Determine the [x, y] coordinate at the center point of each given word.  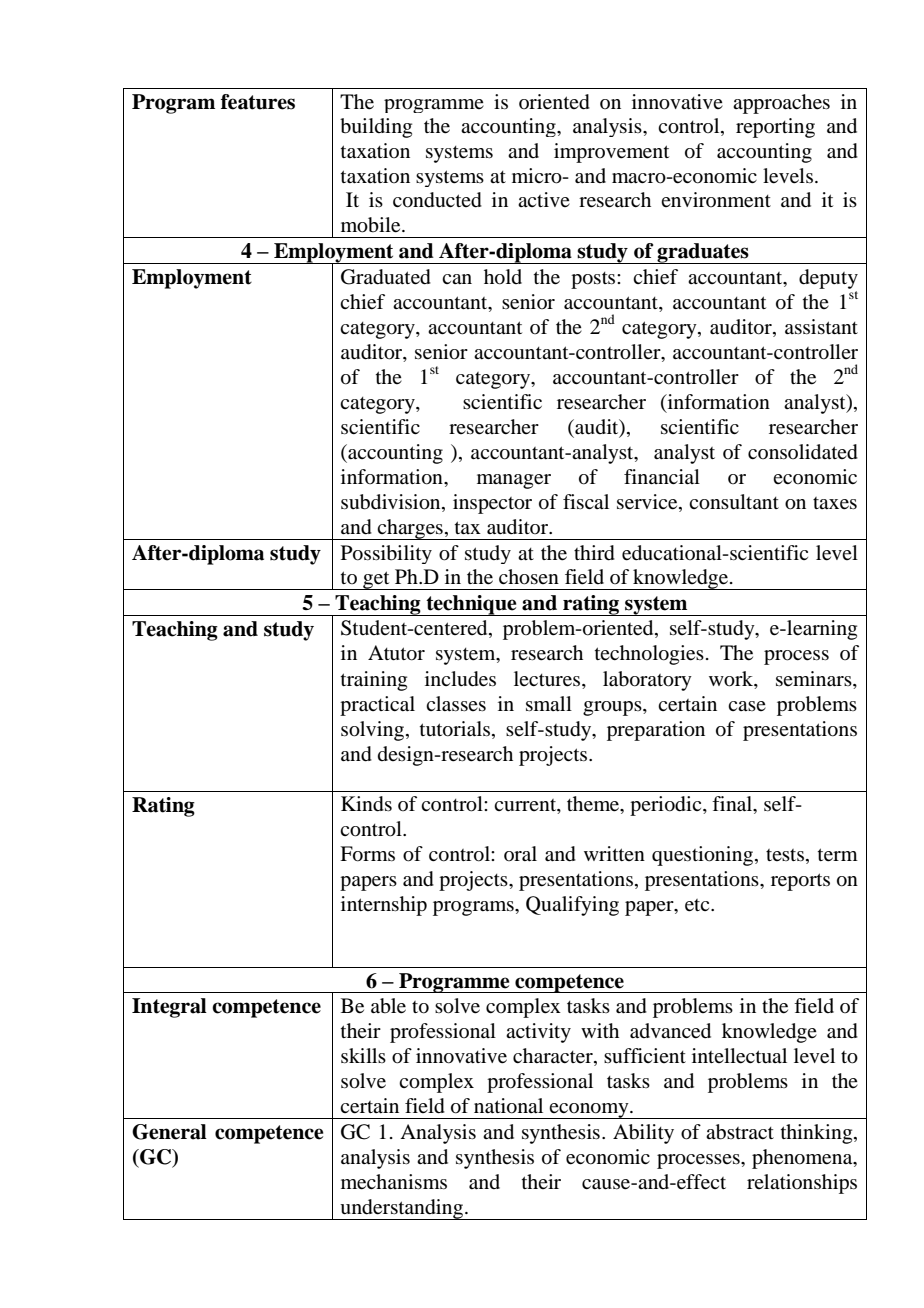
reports [800, 882]
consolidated [803, 452]
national [508, 1106]
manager [514, 481]
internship [384, 906]
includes [460, 679]
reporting [775, 128]
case [747, 706]
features [258, 102]
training [374, 681]
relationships [802, 1184]
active [544, 199]
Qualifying [572, 906]
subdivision [392, 503]
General [169, 1132]
